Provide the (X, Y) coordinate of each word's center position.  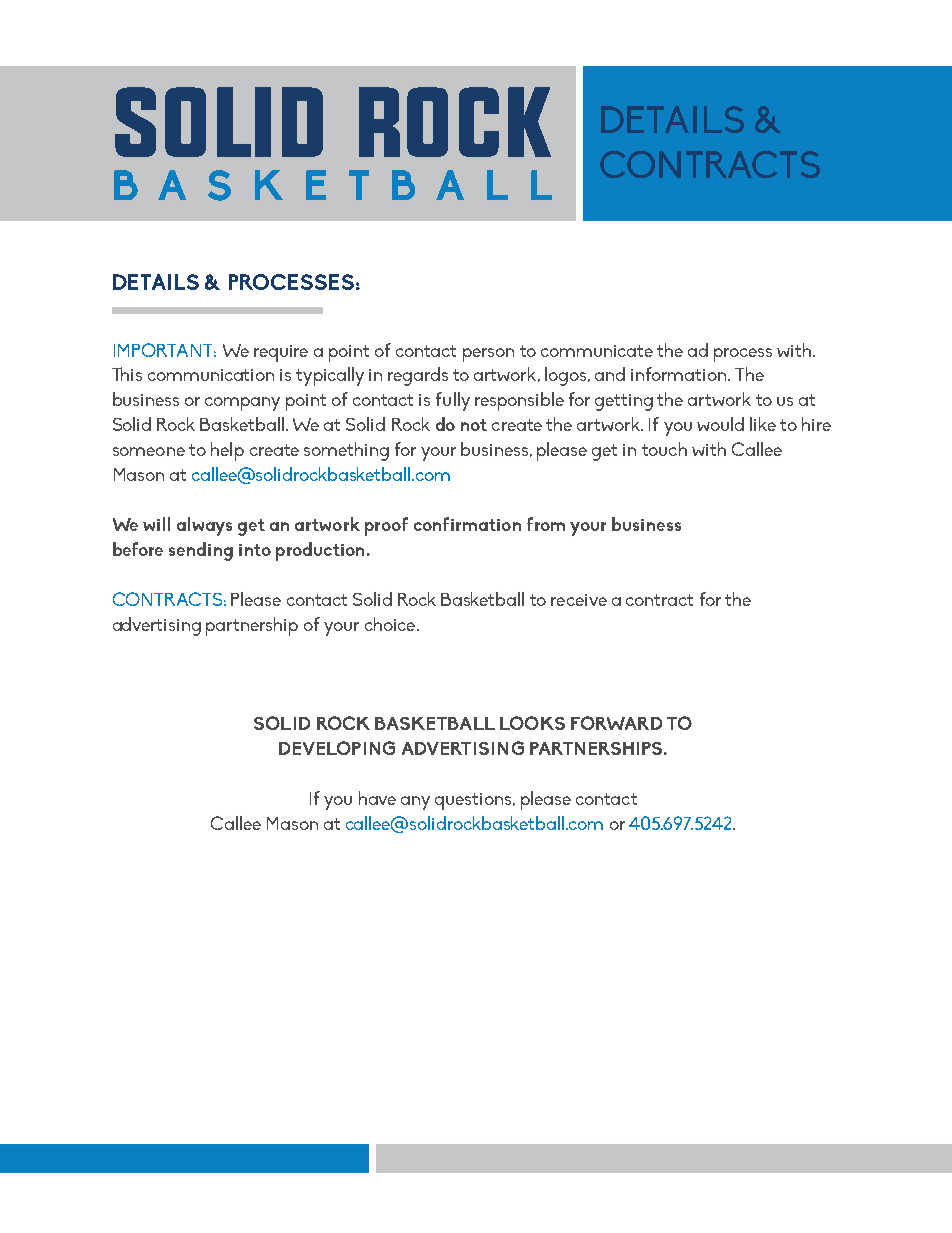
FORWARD (616, 723)
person (488, 355)
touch (664, 449)
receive (579, 600)
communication (211, 375)
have (377, 798)
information (680, 374)
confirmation (467, 524)
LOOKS (532, 723)
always (204, 526)
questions (474, 801)
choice (391, 624)
